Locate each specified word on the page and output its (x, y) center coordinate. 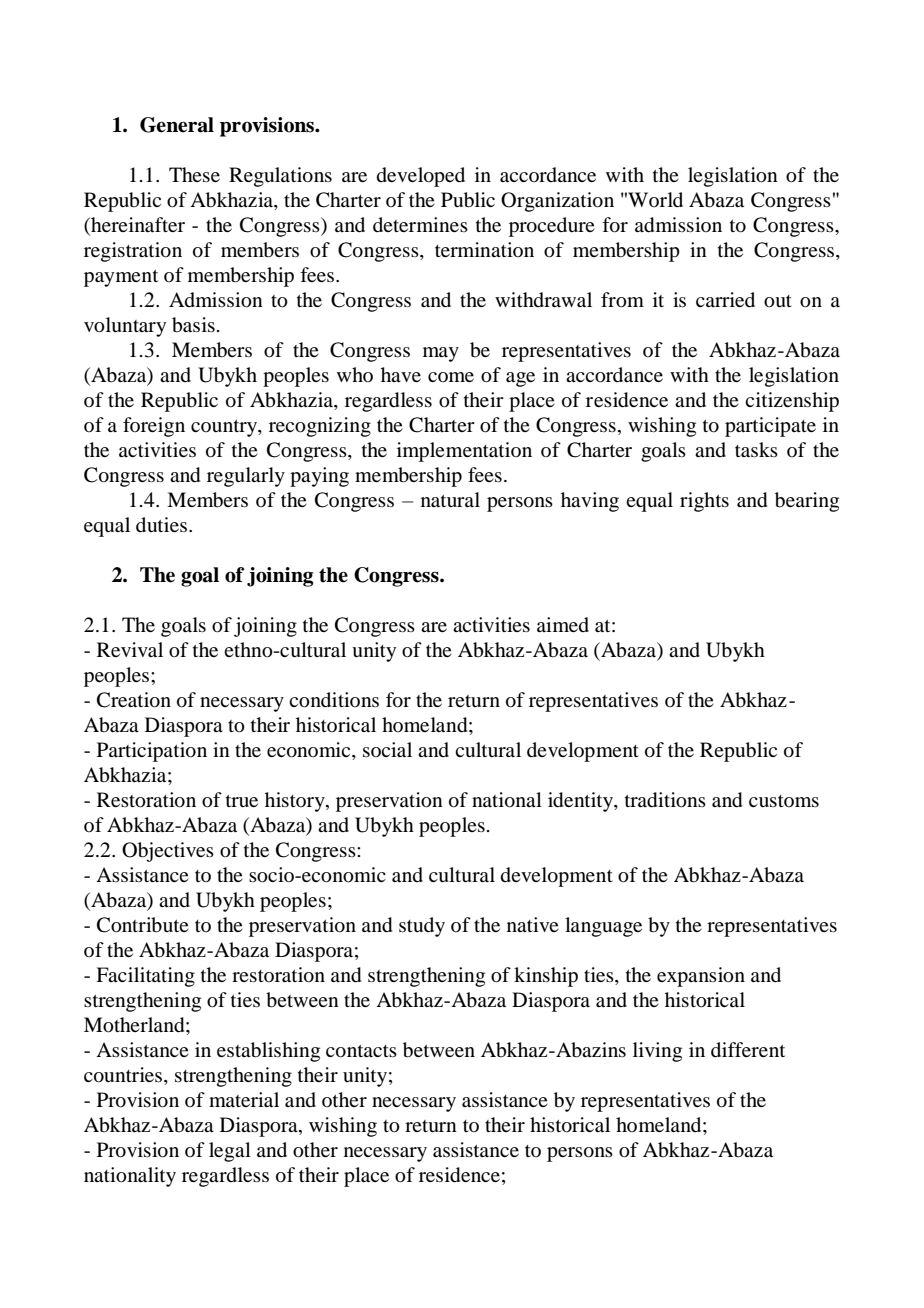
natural (450, 499)
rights (704, 502)
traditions (665, 800)
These (194, 174)
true (242, 801)
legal (230, 1152)
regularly (246, 477)
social (387, 749)
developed (421, 177)
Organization (557, 202)
